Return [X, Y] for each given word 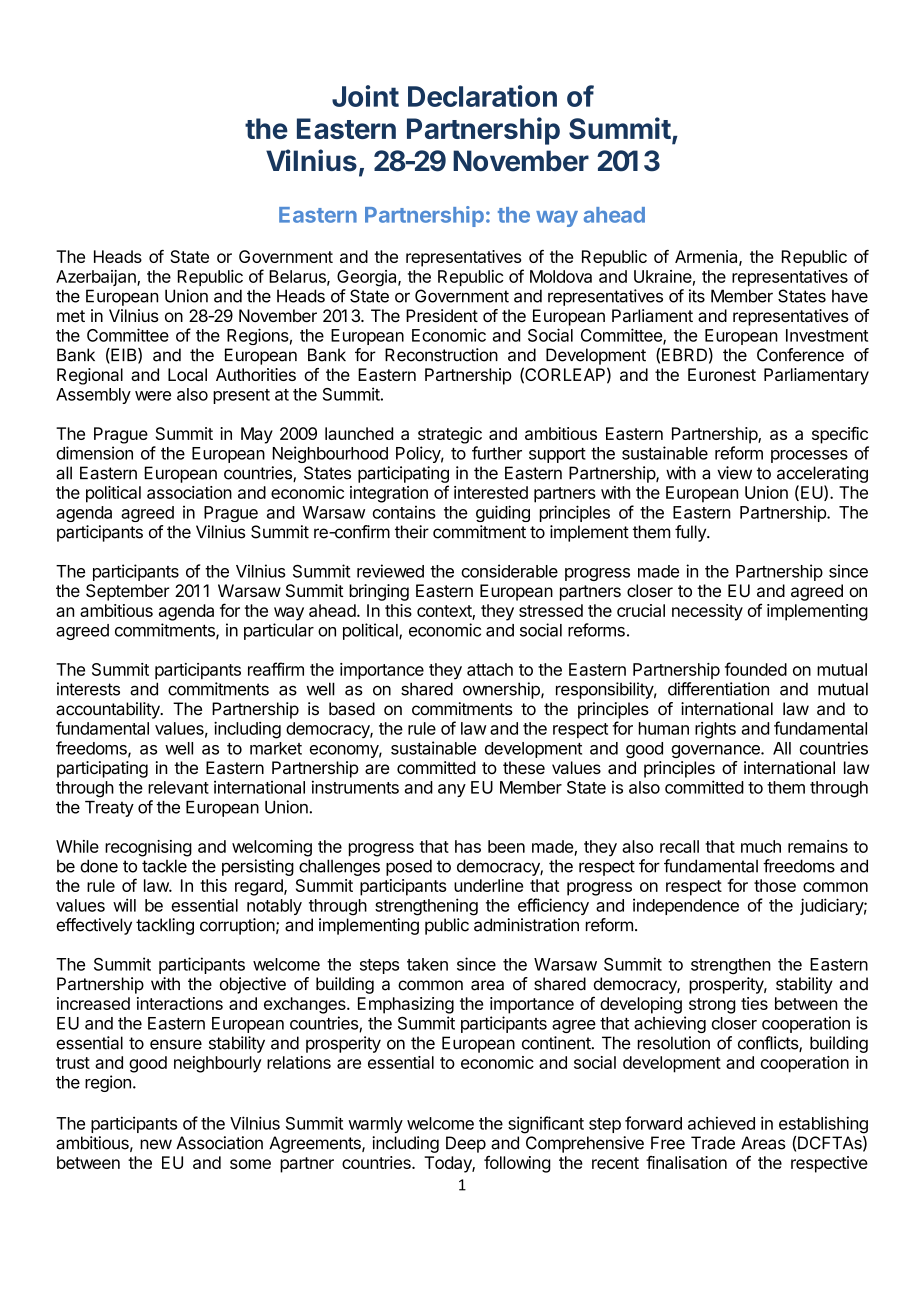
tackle [164, 866]
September [128, 592]
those [775, 885]
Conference [800, 355]
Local [187, 374]
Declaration [482, 96]
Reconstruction [441, 355]
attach [490, 669]
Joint [365, 96]
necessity [707, 612]
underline [488, 885]
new [156, 1144]
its [697, 296]
